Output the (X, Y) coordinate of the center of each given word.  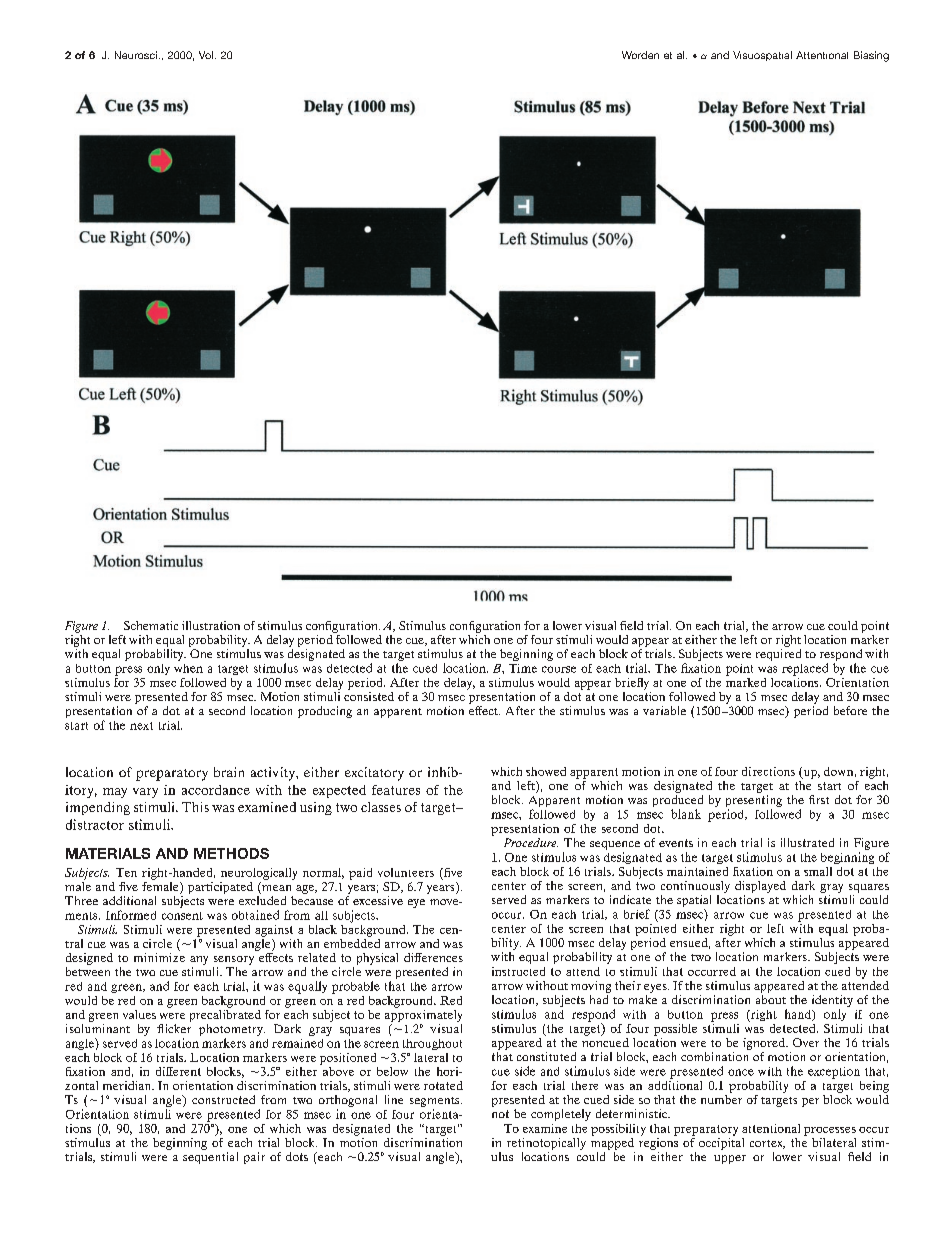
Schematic (151, 625)
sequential (210, 1158)
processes (830, 1131)
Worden (640, 55)
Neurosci (136, 55)
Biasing (871, 56)
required (778, 655)
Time (523, 668)
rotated (443, 1085)
